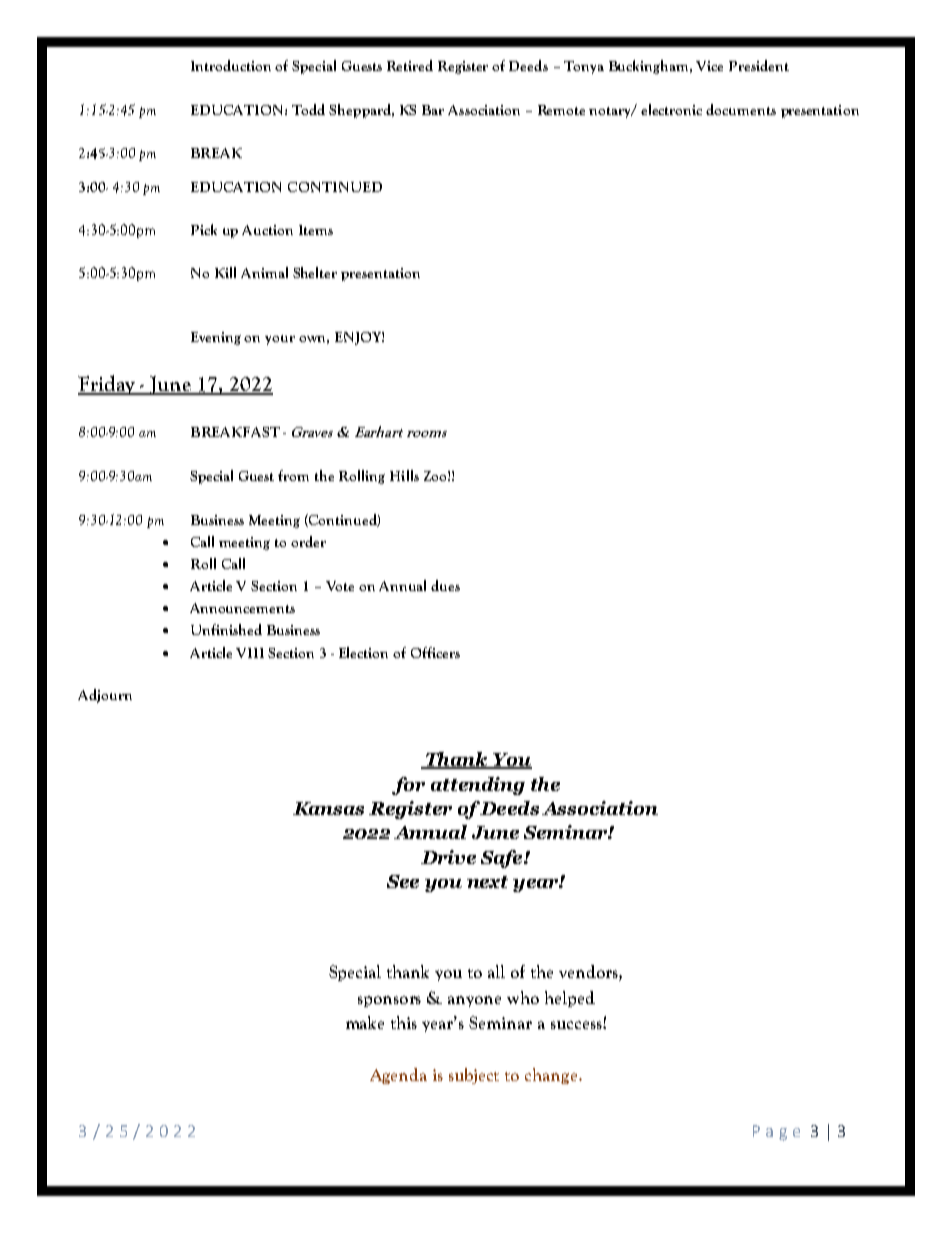 The height and width of the document is (1233, 952). What do you see at coordinates (408, 786) in the document?
I see `for` at bounding box center [408, 786].
